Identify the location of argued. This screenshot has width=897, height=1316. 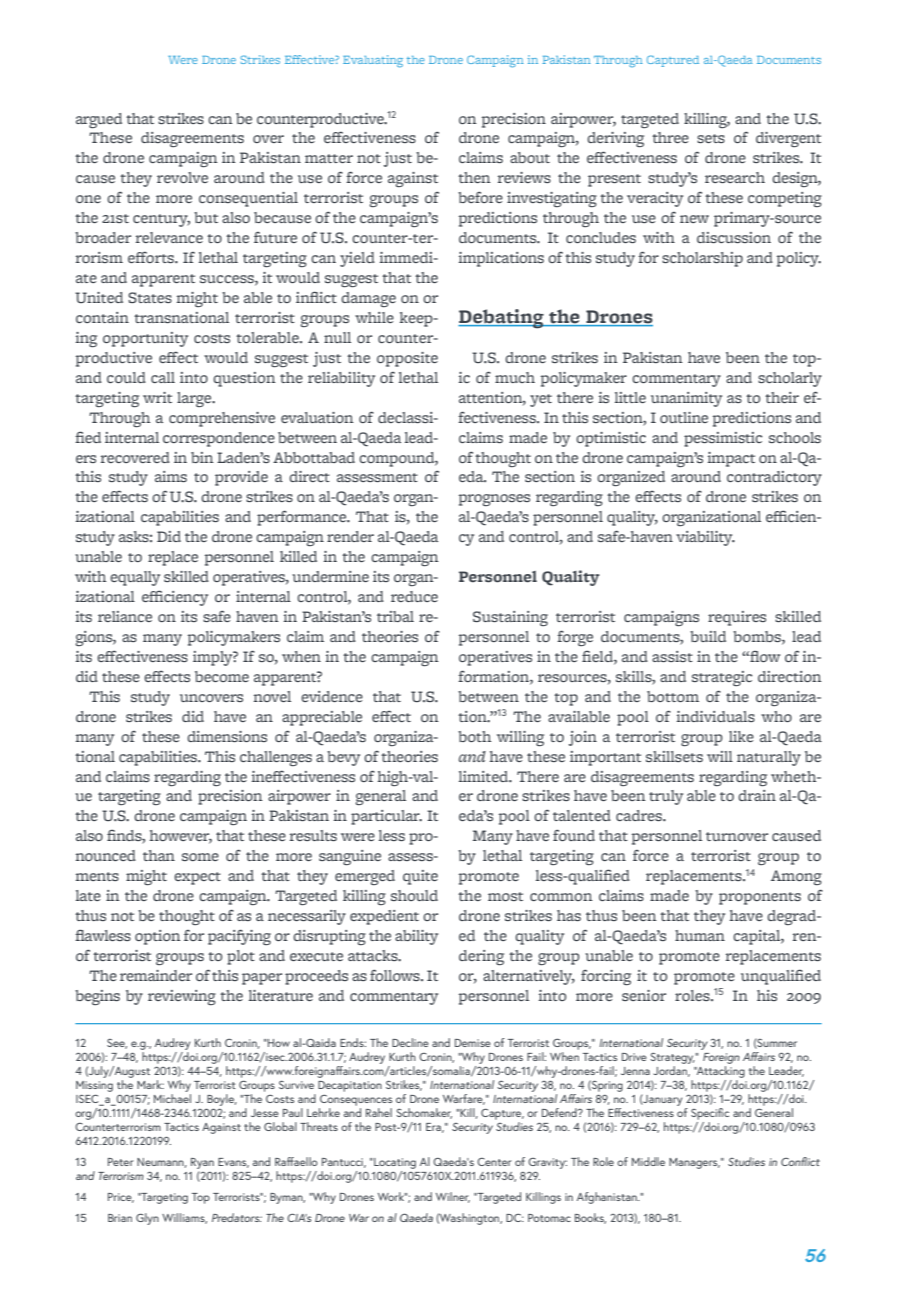
(99, 120).
